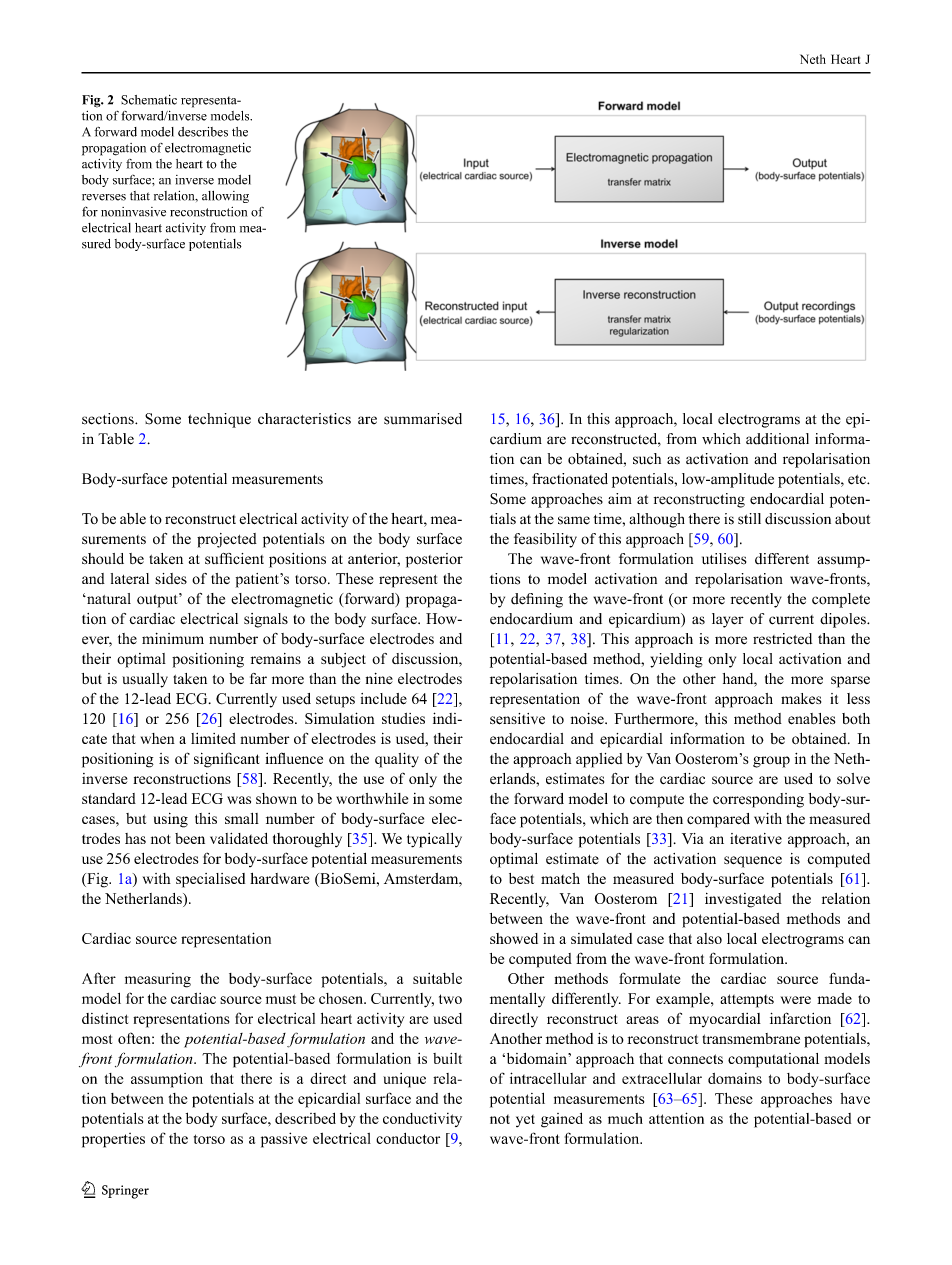  Describe the element at coordinates (537, 600) in the screenshot. I see `defining` at that location.
